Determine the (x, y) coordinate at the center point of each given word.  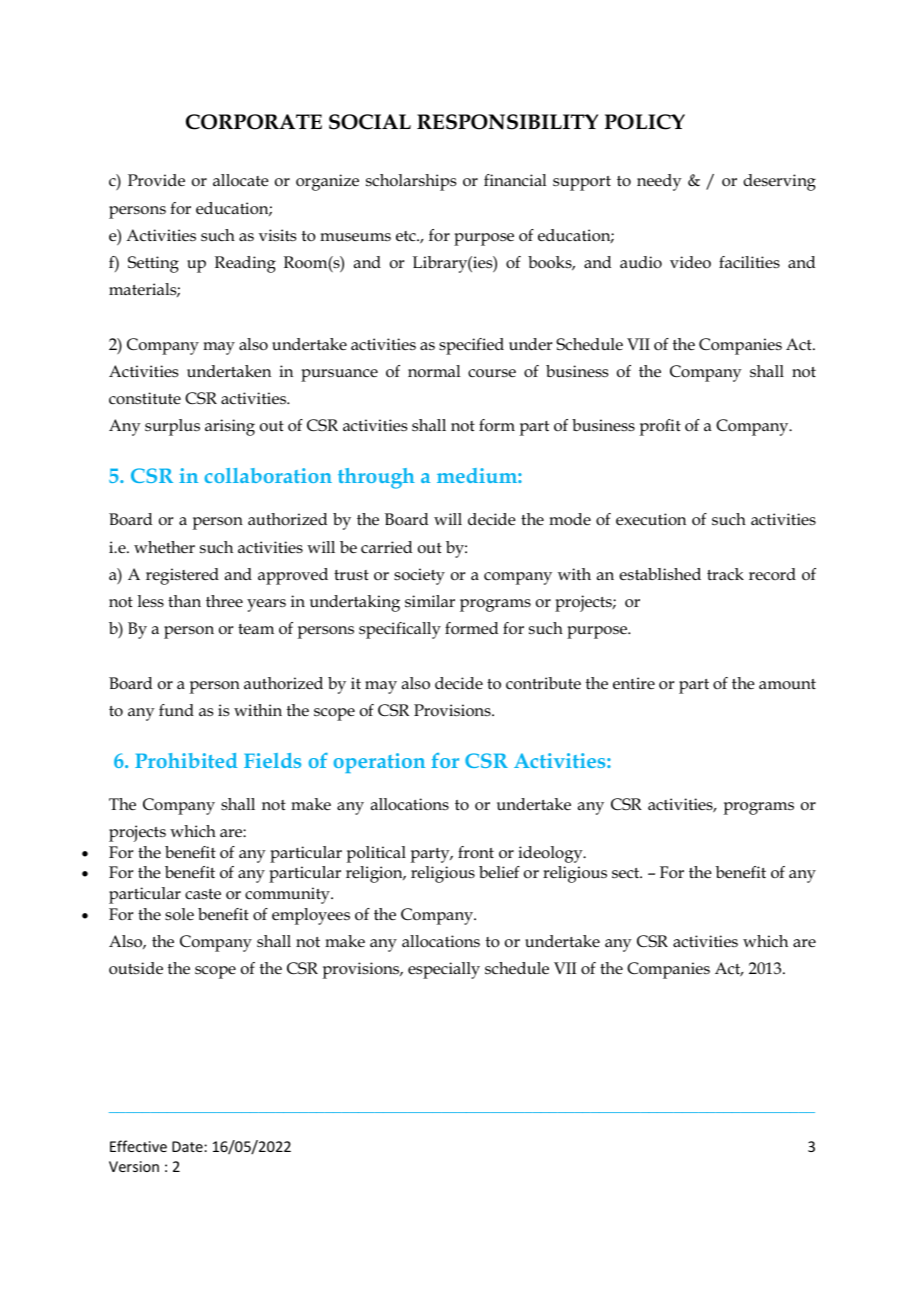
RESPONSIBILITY (507, 122)
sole (179, 914)
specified (471, 346)
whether (164, 547)
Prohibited (186, 760)
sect (627, 873)
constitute (145, 398)
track (725, 574)
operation (379, 763)
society (419, 576)
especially (444, 970)
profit (660, 427)
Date (188, 1146)
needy (659, 182)
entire (634, 683)
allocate (241, 180)
